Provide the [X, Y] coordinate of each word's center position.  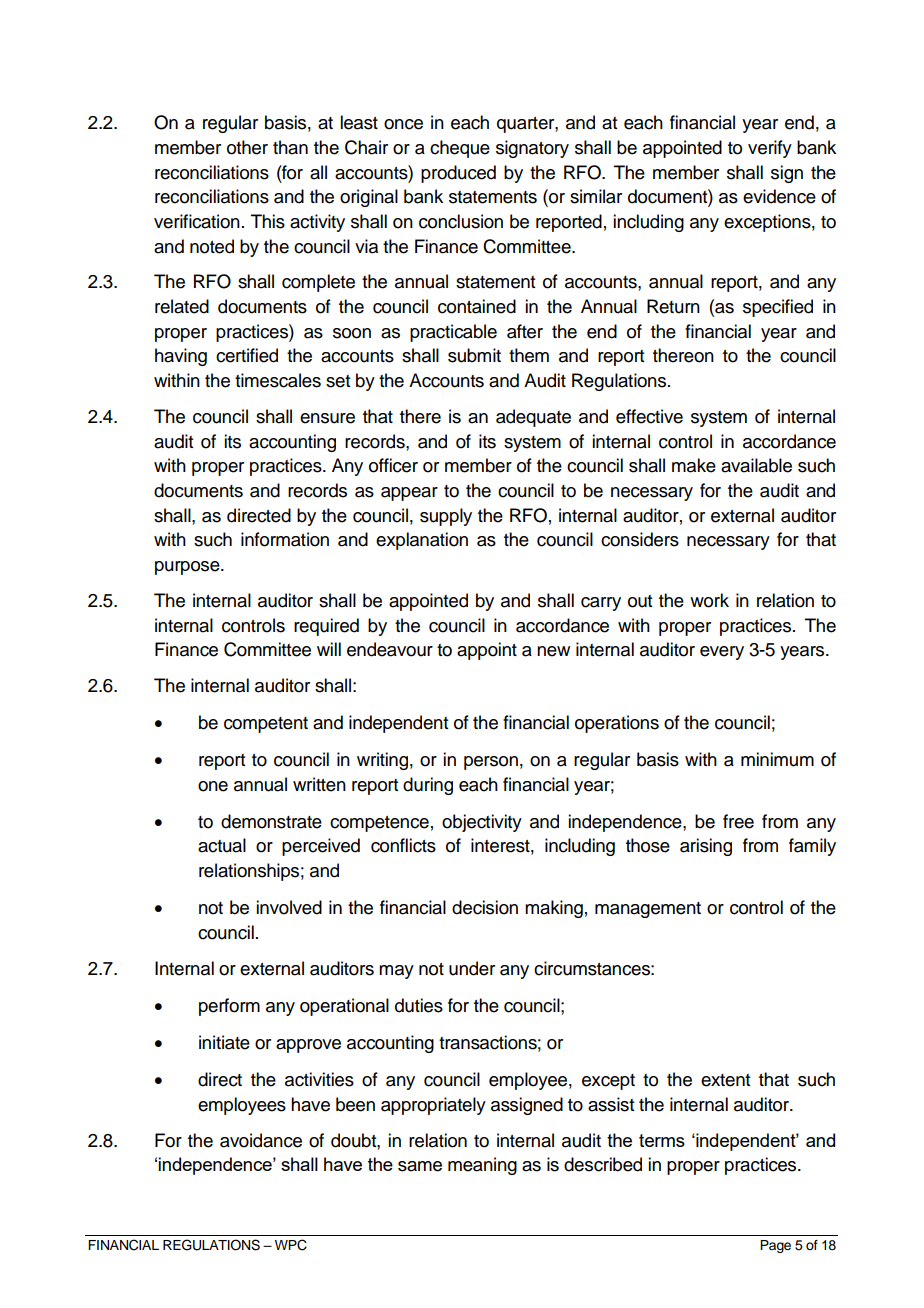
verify [770, 149]
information [285, 539]
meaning [482, 1166]
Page [775, 1246]
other [247, 147]
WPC [291, 1245]
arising [706, 847]
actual [222, 845]
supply [446, 517]
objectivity [482, 823]
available [756, 465]
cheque [460, 149]
